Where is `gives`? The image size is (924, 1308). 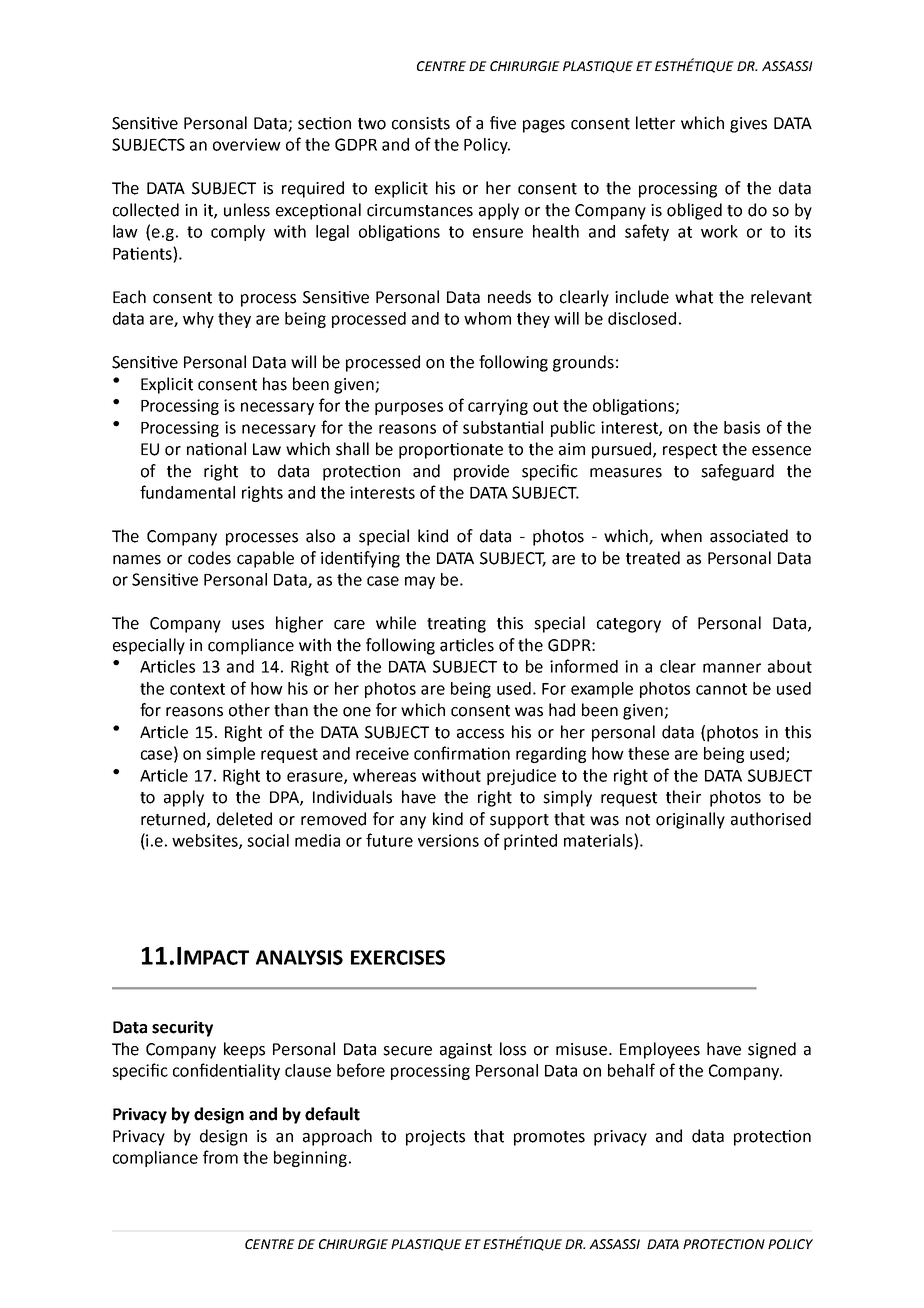
gives is located at coordinates (748, 125).
